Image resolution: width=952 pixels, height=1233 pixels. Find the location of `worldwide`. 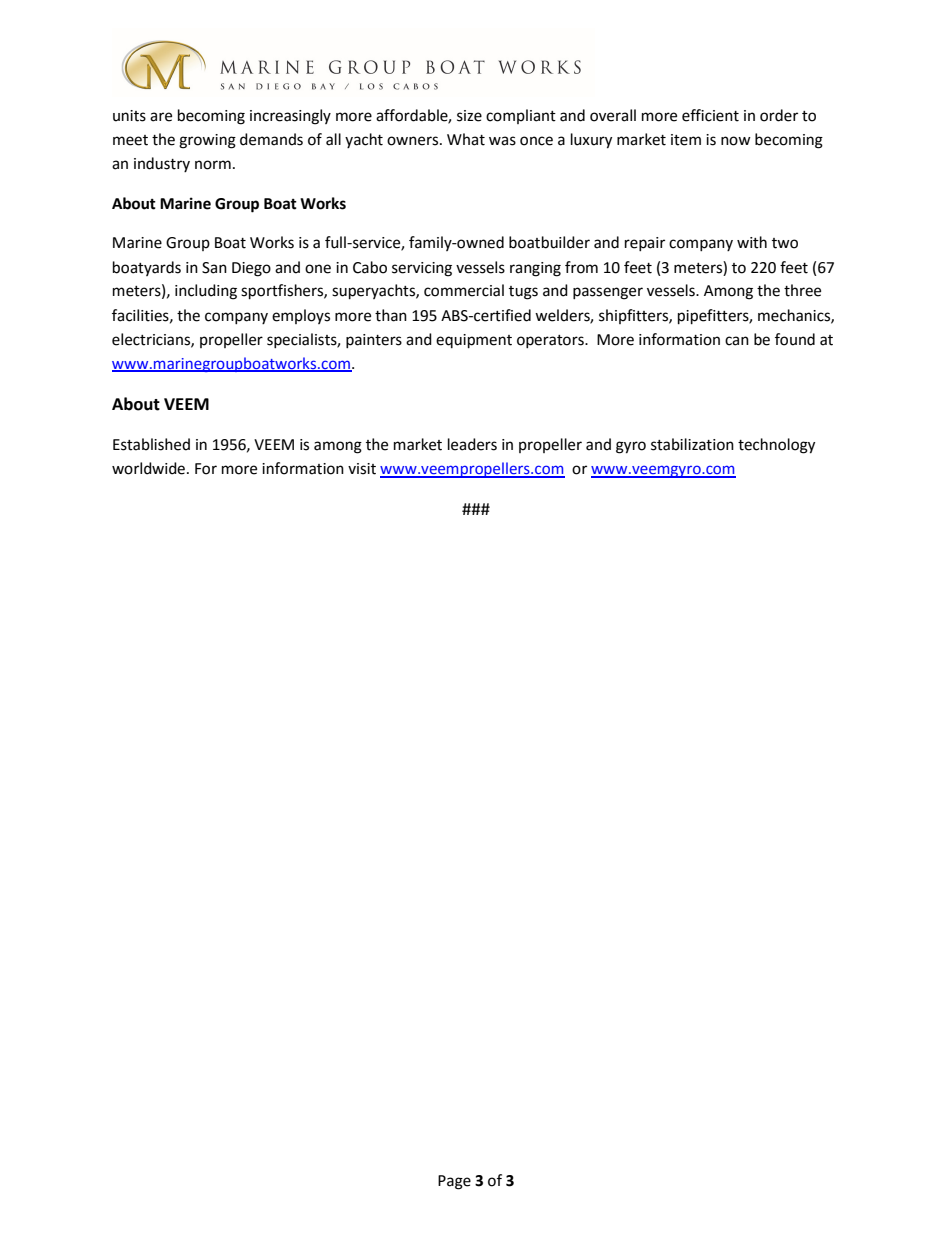

worldwide is located at coordinates (150, 468).
